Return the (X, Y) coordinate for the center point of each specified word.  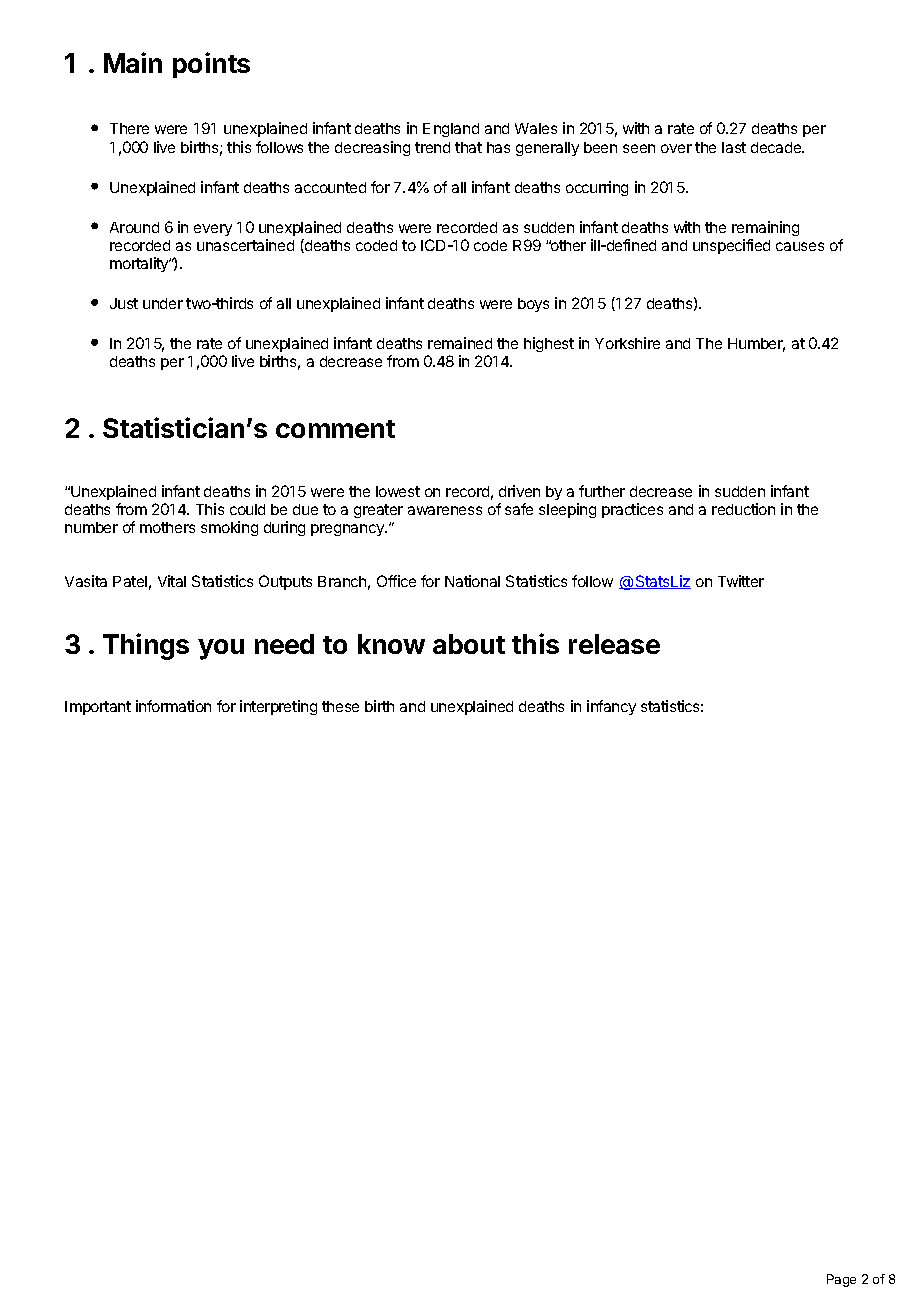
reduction (743, 509)
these (340, 706)
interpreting (278, 707)
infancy (611, 707)
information (173, 706)
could (247, 509)
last (734, 147)
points (211, 65)
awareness (445, 510)
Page (841, 1280)
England (451, 130)
